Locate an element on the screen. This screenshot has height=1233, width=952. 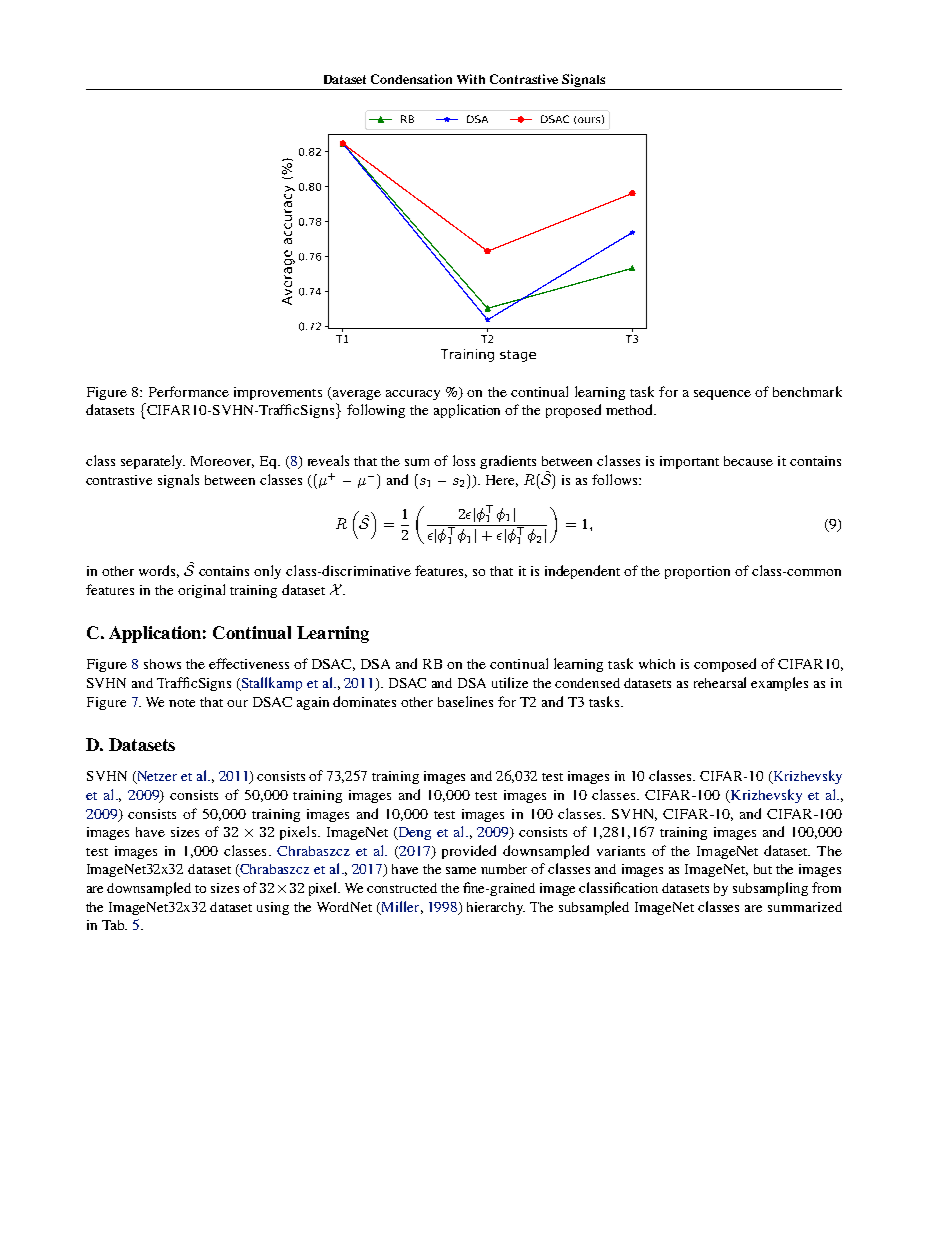
following is located at coordinates (376, 411).
